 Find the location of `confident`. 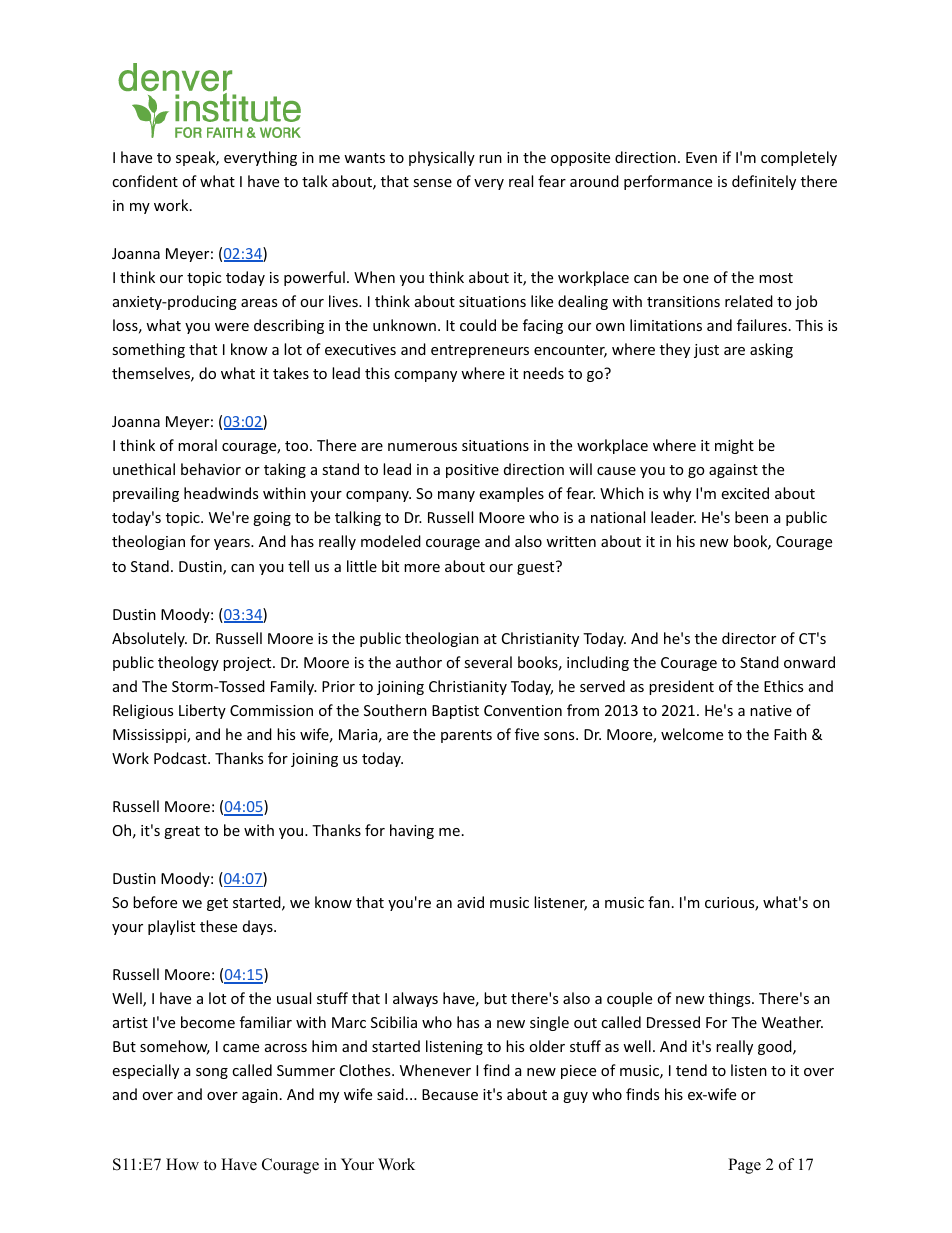

confident is located at coordinates (145, 181).
